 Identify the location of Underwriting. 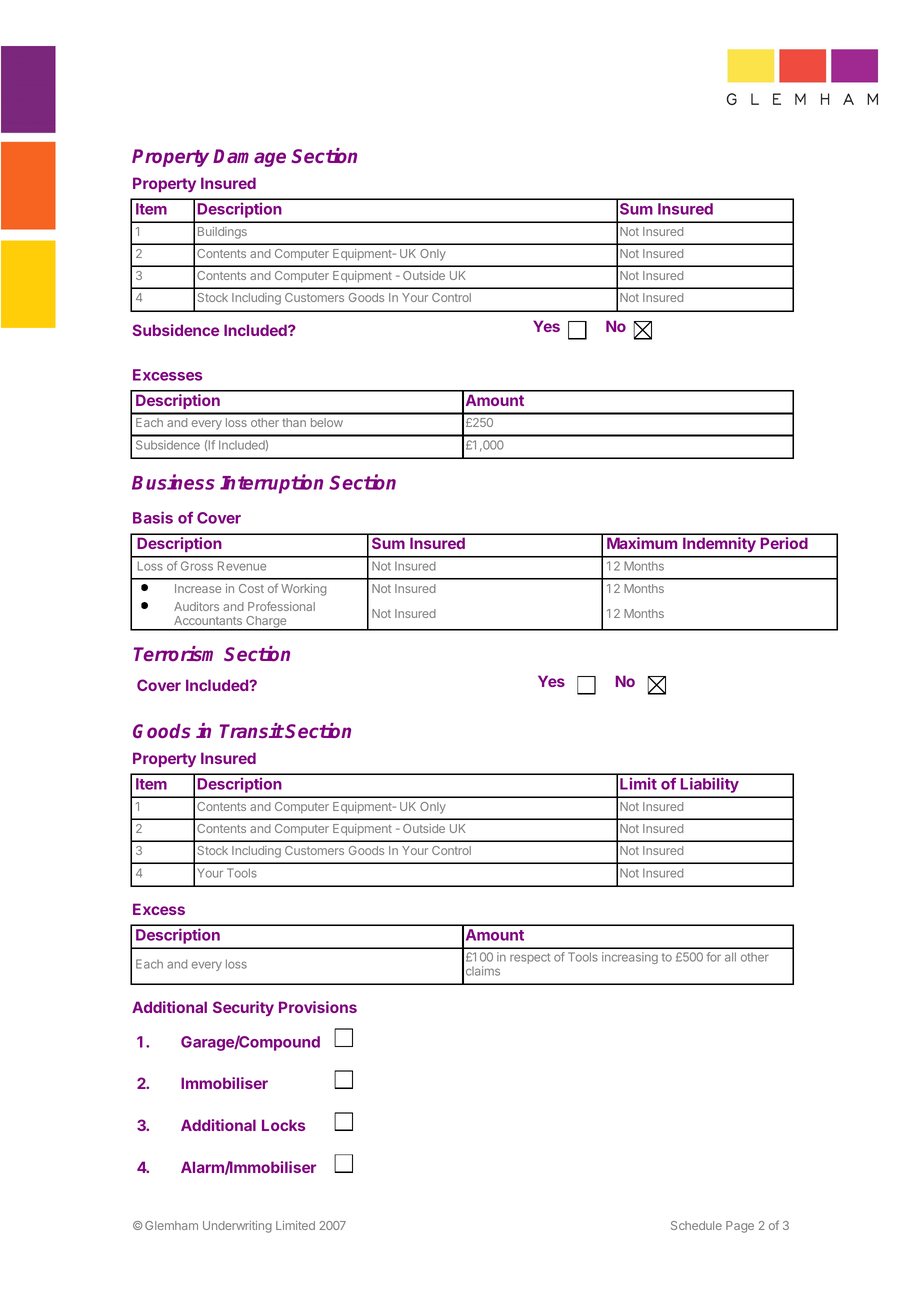
(237, 1227).
